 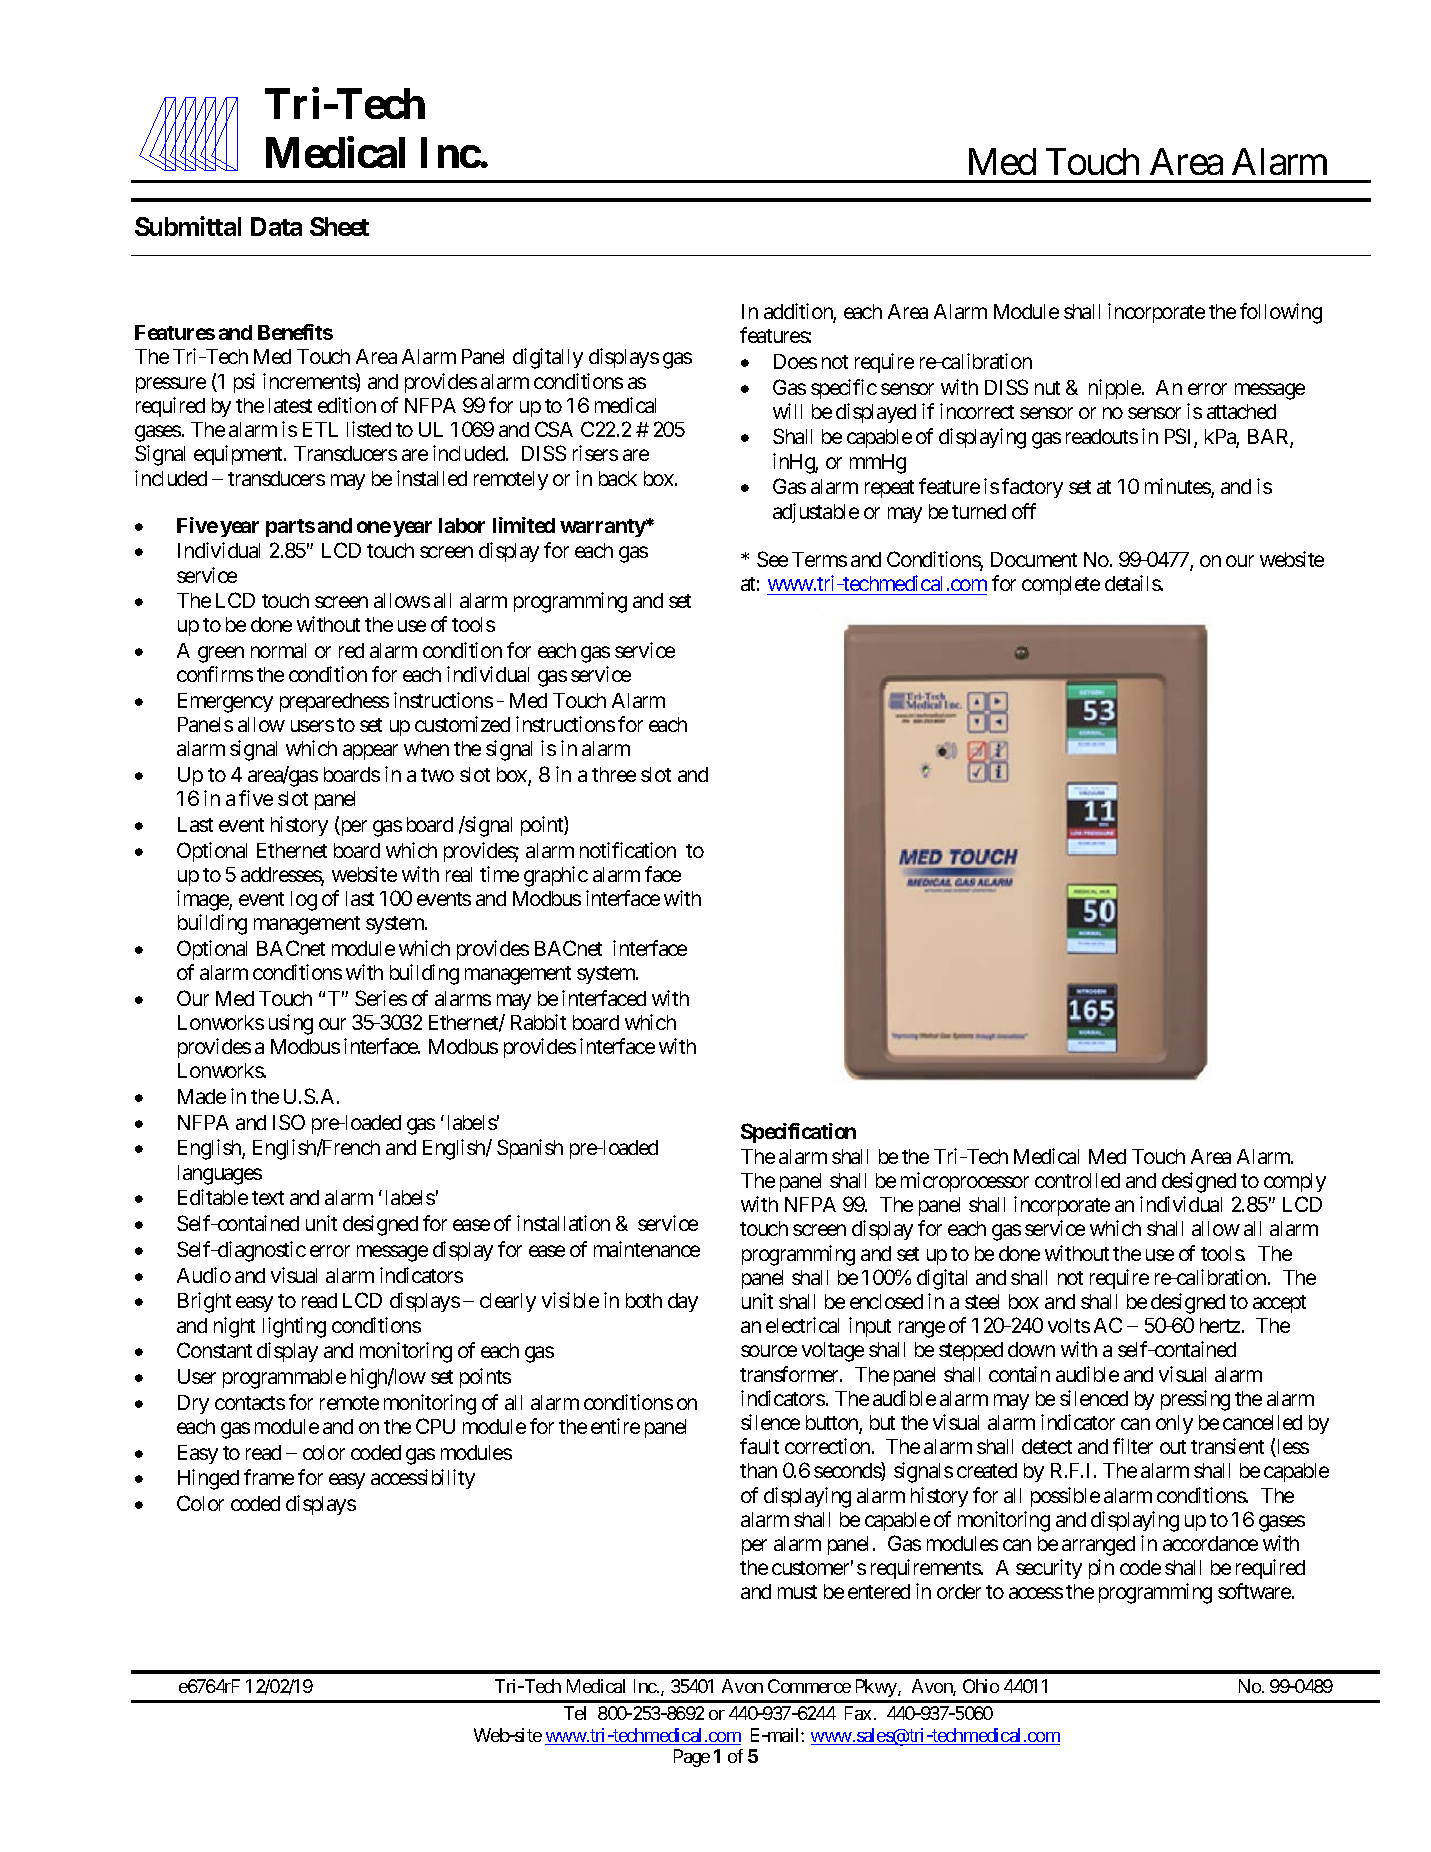 What do you see at coordinates (692, 1758) in the screenshot?
I see `Page` at bounding box center [692, 1758].
